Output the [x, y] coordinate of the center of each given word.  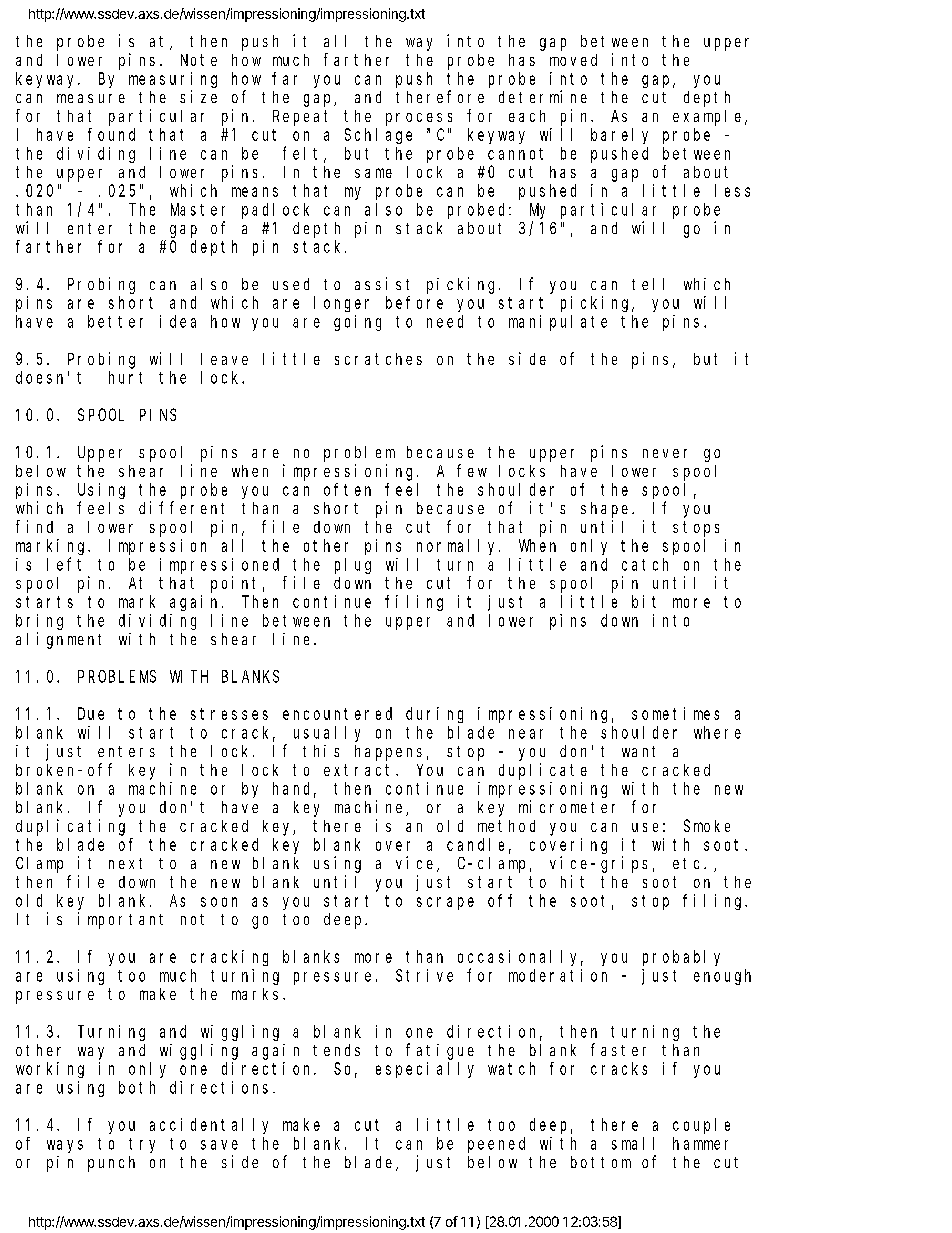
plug [353, 566]
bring [39, 622]
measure [91, 98]
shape [607, 510]
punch [111, 1164]
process [419, 119]
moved [573, 60]
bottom [601, 1162]
